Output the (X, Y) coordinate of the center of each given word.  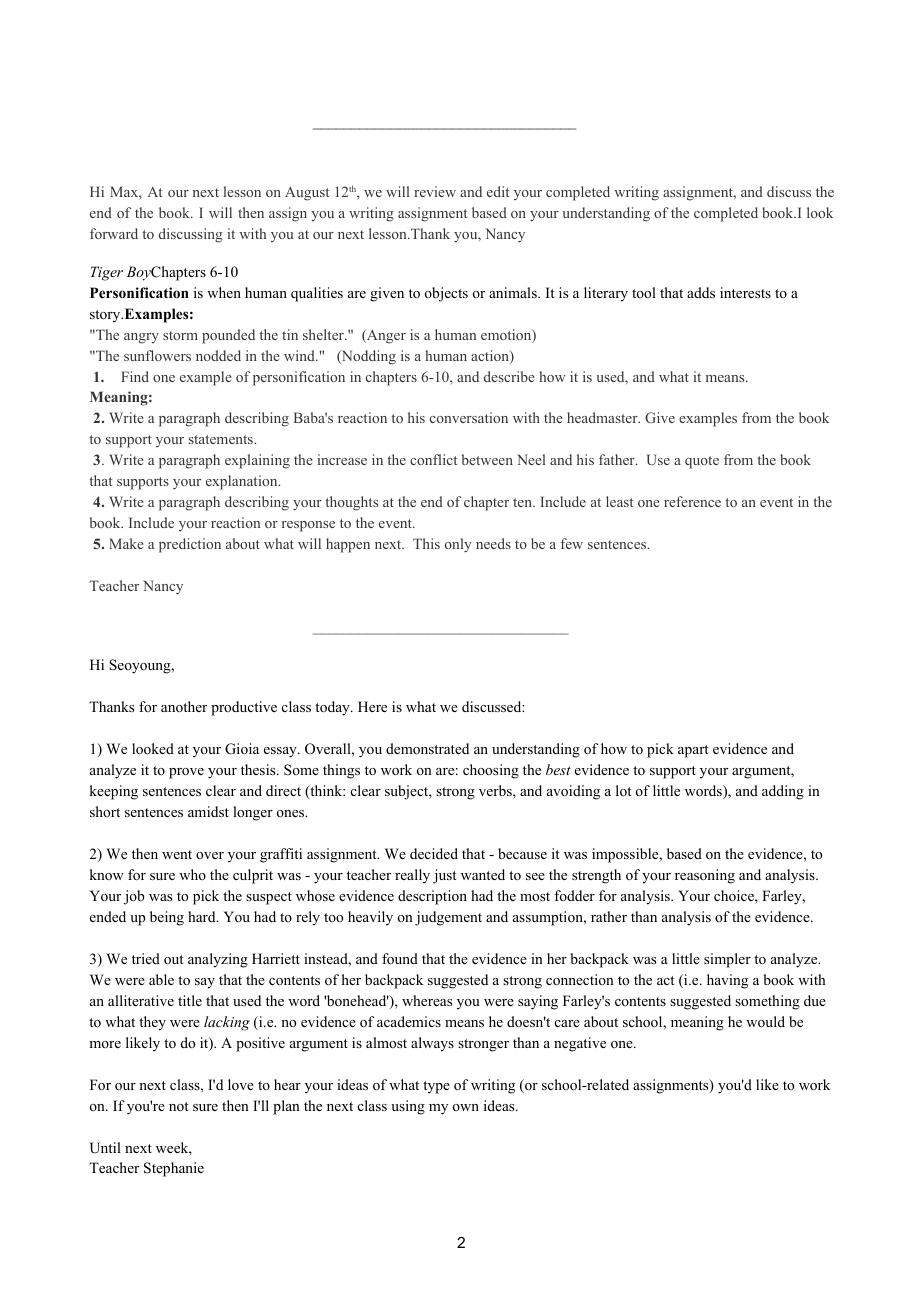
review (435, 191)
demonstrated (427, 748)
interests (745, 292)
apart (693, 751)
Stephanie (174, 1169)
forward (114, 233)
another (184, 706)
